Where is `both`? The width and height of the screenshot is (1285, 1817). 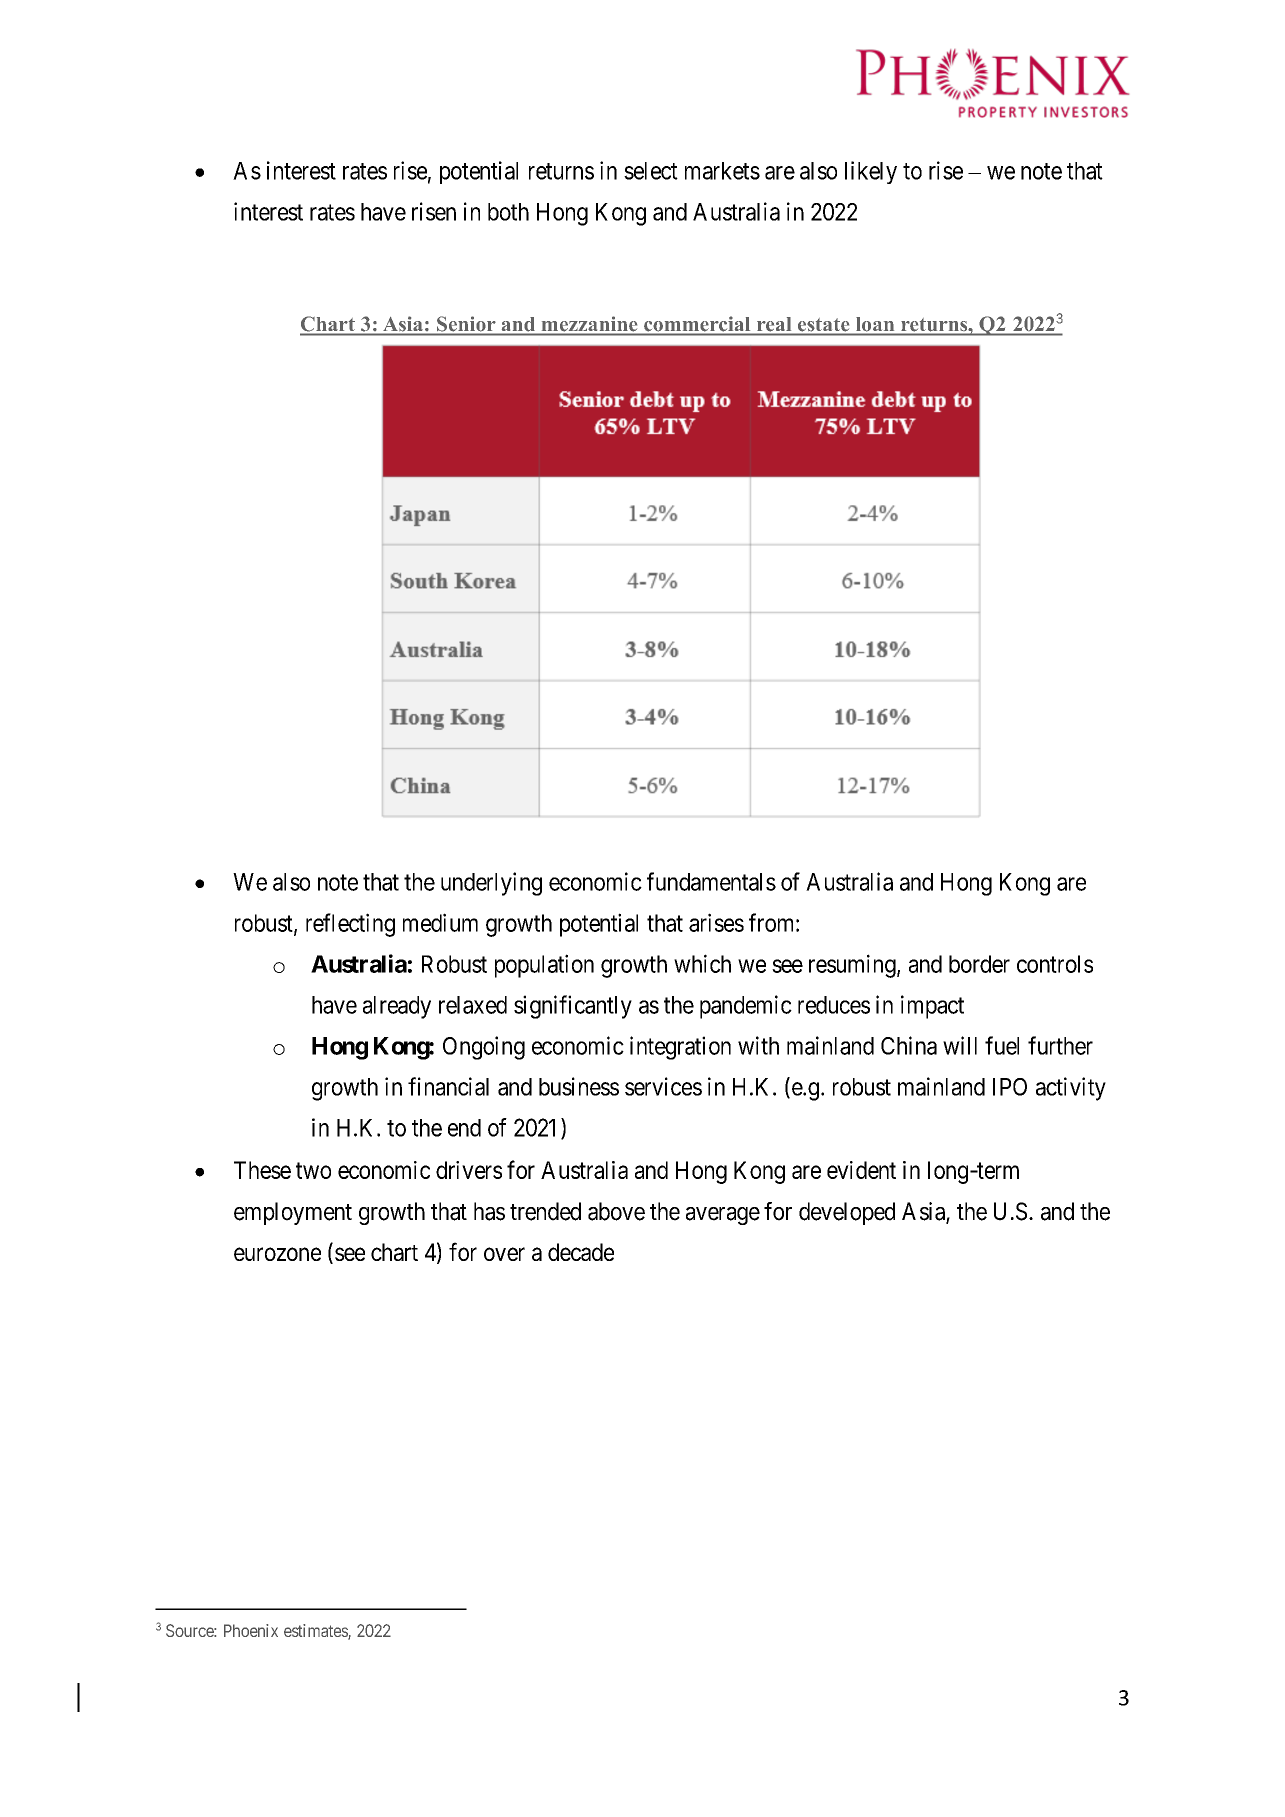 both is located at coordinates (508, 212).
